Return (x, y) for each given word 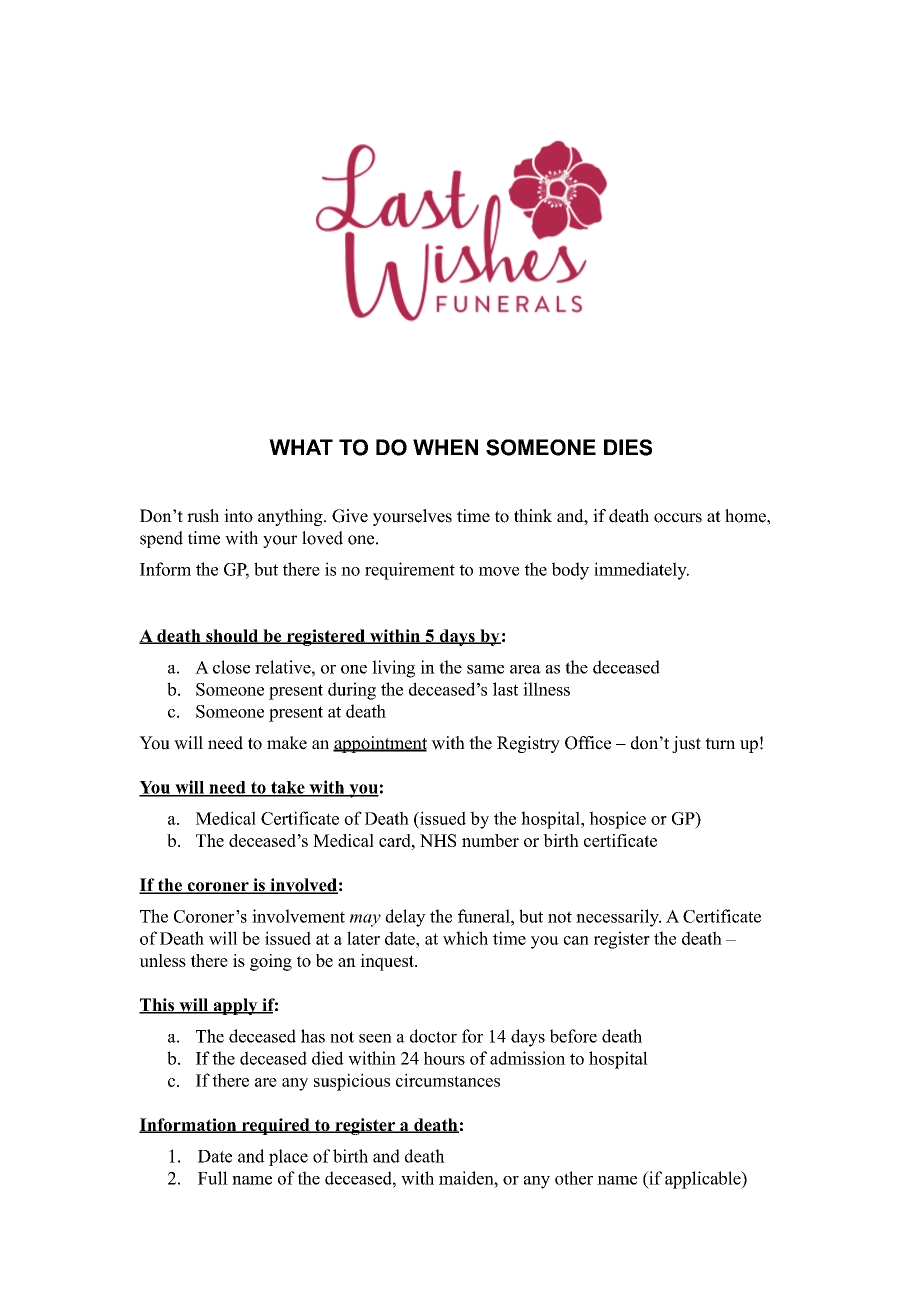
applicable (704, 1180)
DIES (628, 447)
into (238, 516)
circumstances (448, 1080)
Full (213, 1178)
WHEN (445, 447)
